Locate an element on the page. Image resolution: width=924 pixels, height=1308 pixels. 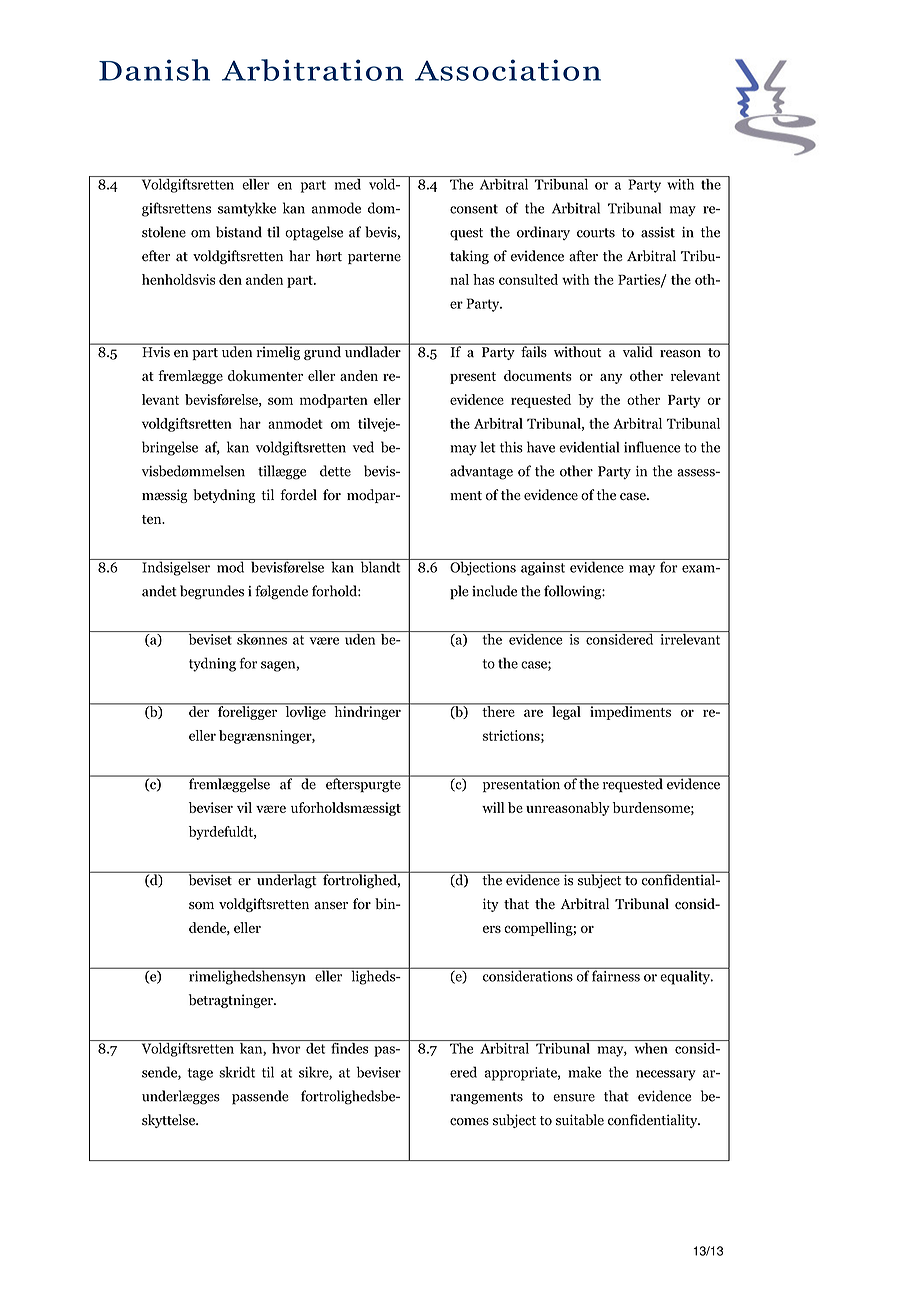
against is located at coordinates (543, 567).
